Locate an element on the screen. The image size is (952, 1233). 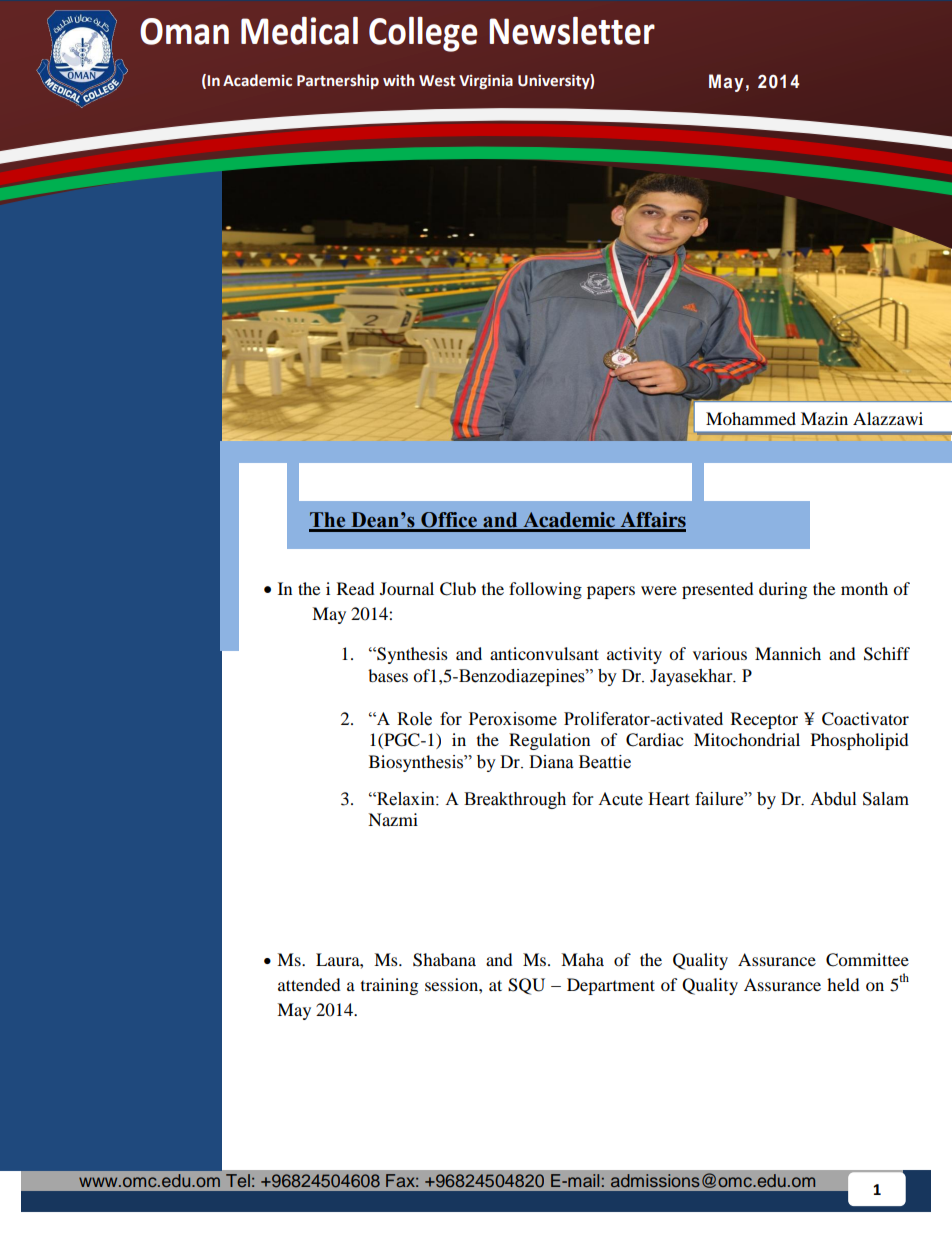
during is located at coordinates (783, 590).
